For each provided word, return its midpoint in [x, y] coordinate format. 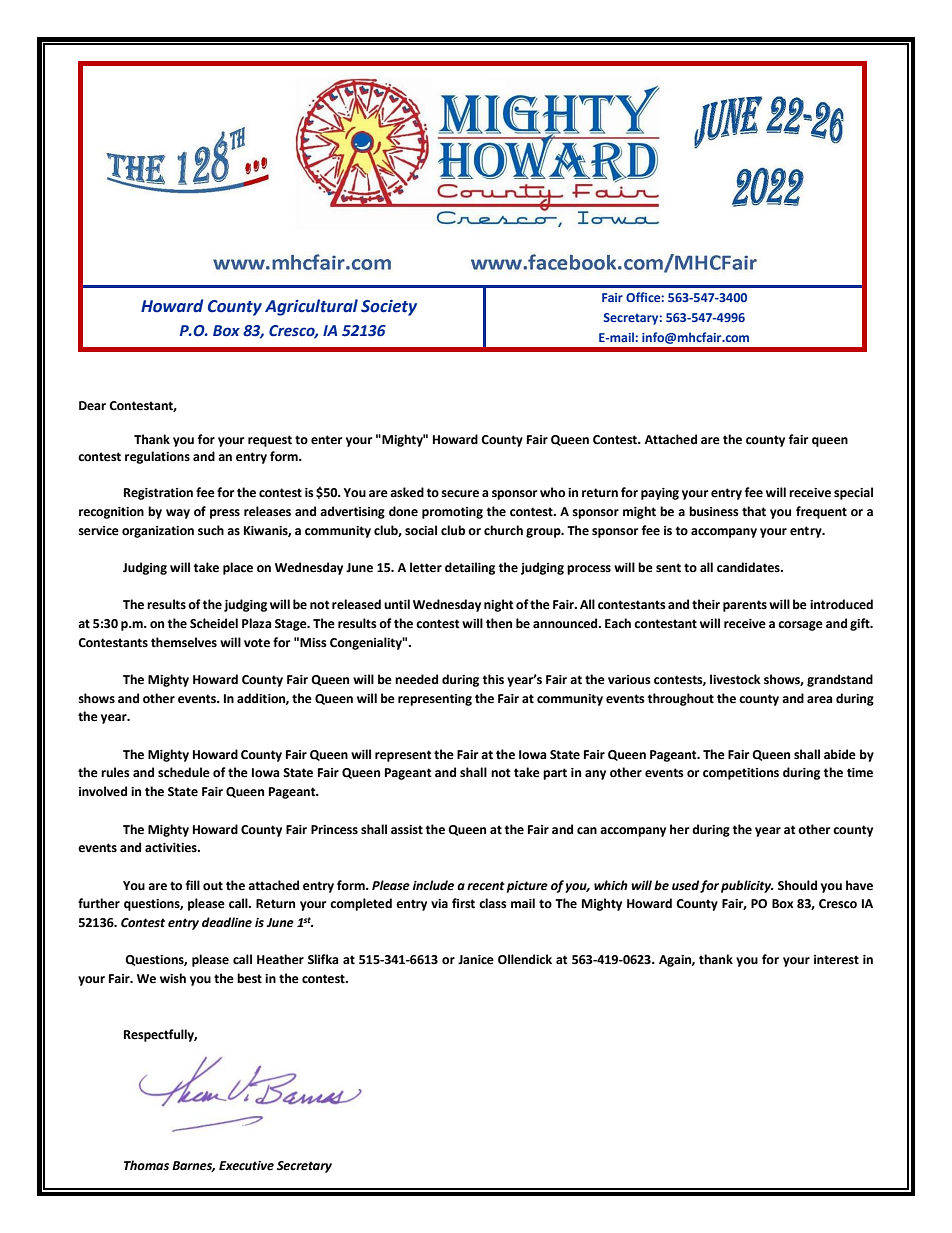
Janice [476, 960]
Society [389, 307]
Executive [246, 1166]
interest [836, 960]
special [853, 493]
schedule [184, 772]
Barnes [193, 1166]
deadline [227, 922]
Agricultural [311, 307]
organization [158, 532]
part [555, 774]
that [754, 511]
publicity [747, 886]
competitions [741, 774]
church [503, 530]
